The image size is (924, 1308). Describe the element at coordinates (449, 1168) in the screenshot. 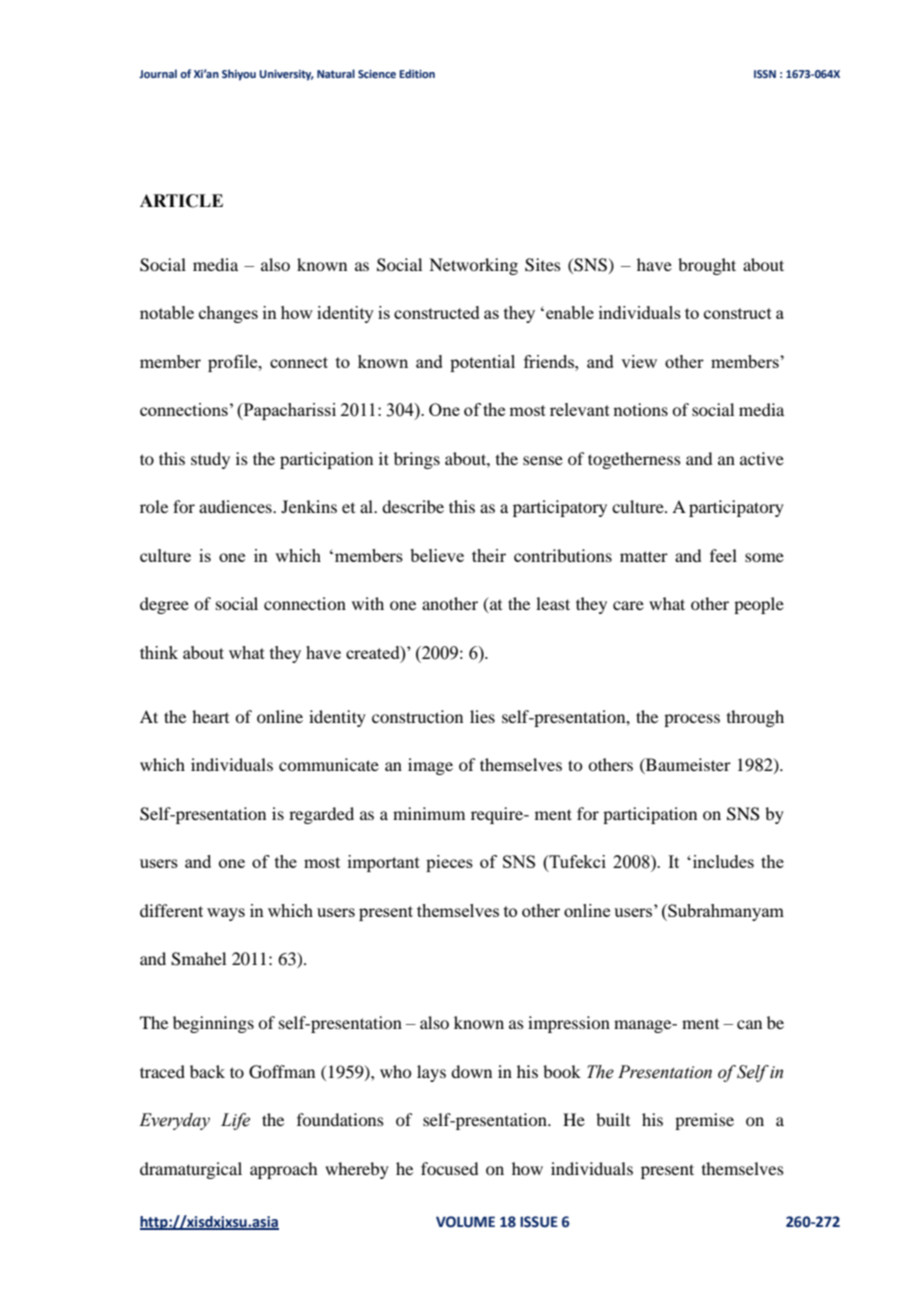

I see `focused` at that location.
